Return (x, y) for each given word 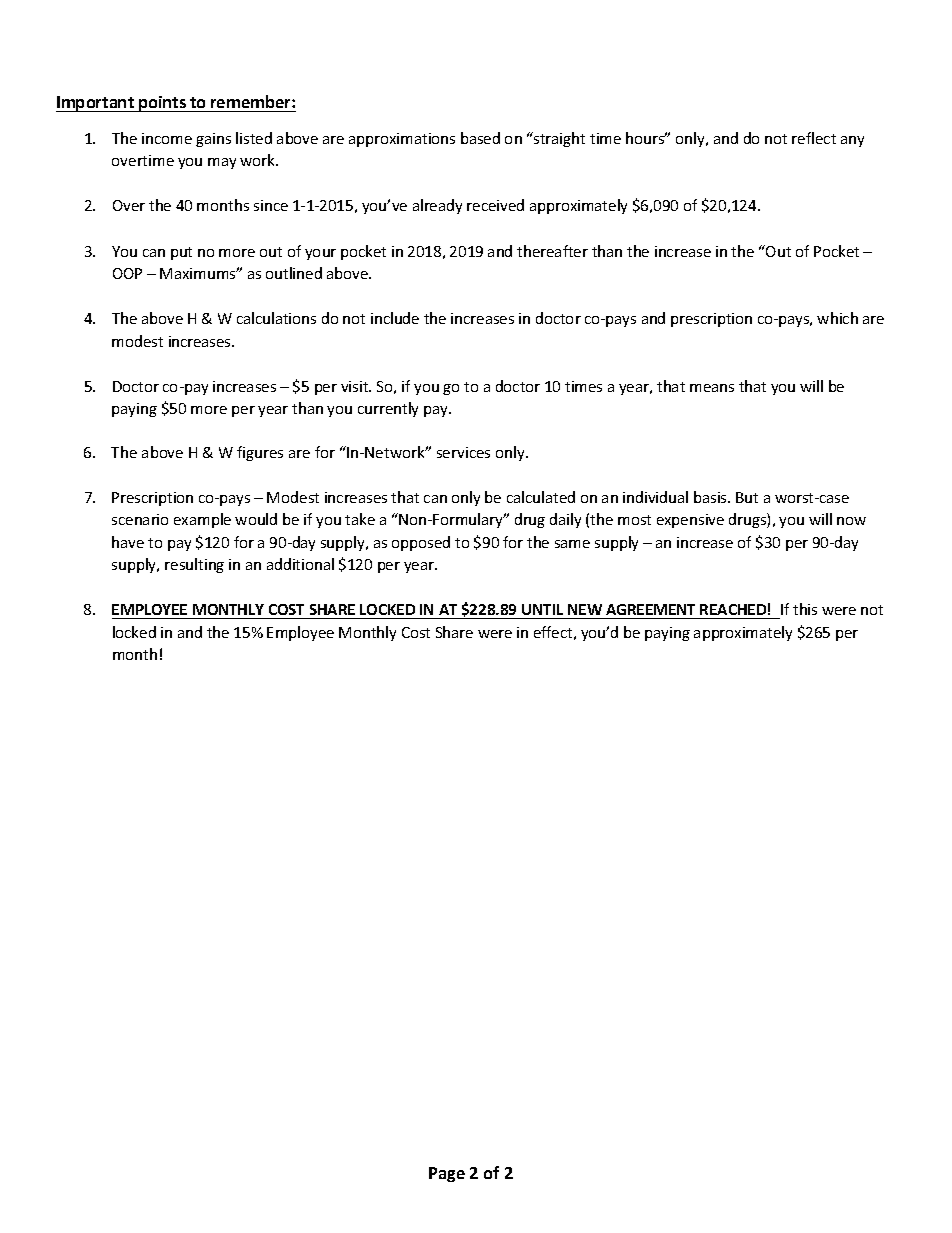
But (747, 497)
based (480, 138)
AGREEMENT (650, 609)
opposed (421, 543)
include (395, 318)
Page (447, 1174)
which (837, 318)
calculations (276, 318)
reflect (814, 138)
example (202, 520)
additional (300, 564)
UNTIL (542, 609)
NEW (585, 609)
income (167, 138)
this (805, 609)
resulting (194, 565)
